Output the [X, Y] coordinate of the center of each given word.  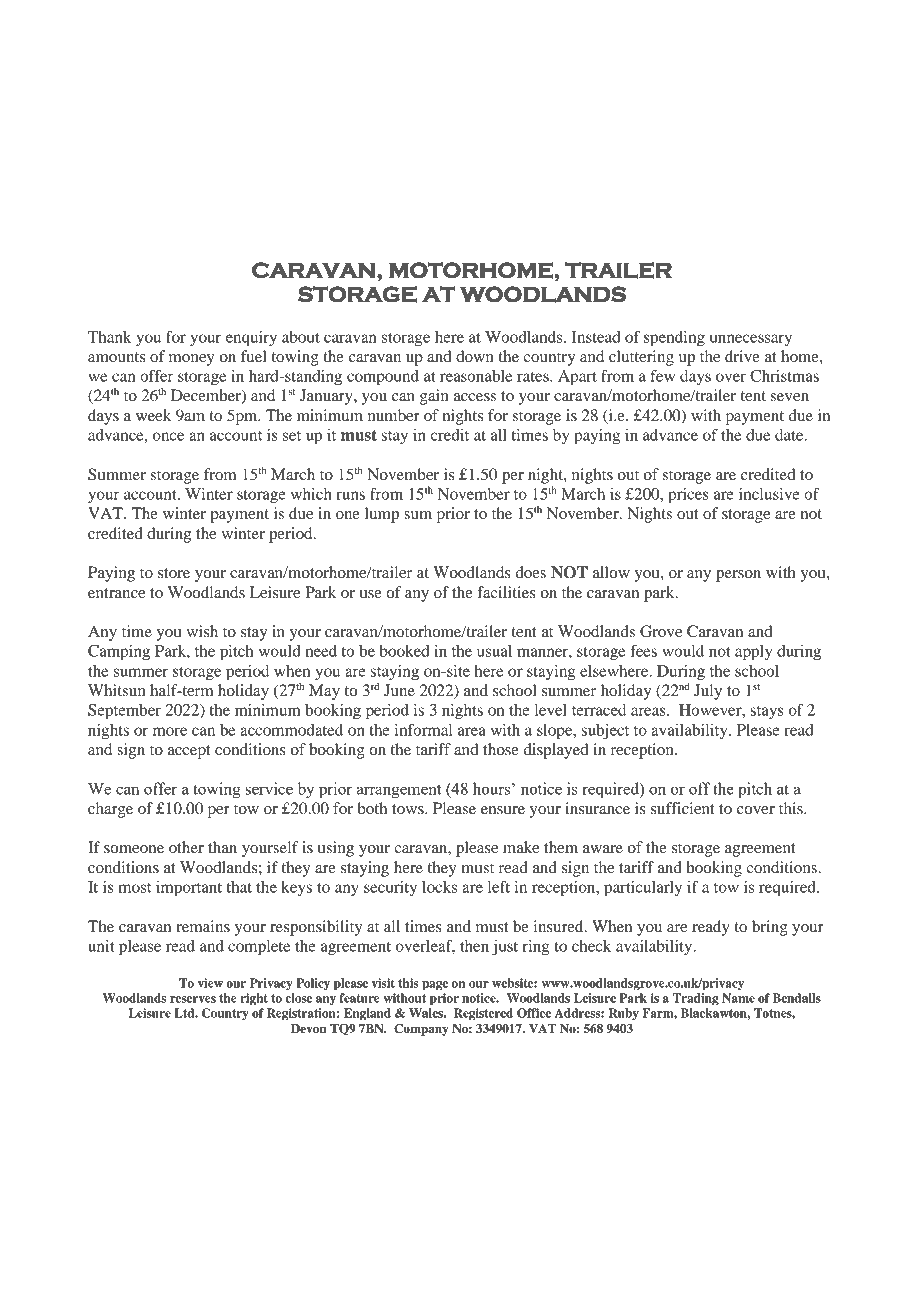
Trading [696, 999]
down [475, 356]
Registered [483, 1014]
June [399, 690]
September [124, 712]
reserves [193, 999]
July [708, 692]
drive [742, 356]
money [192, 360]
